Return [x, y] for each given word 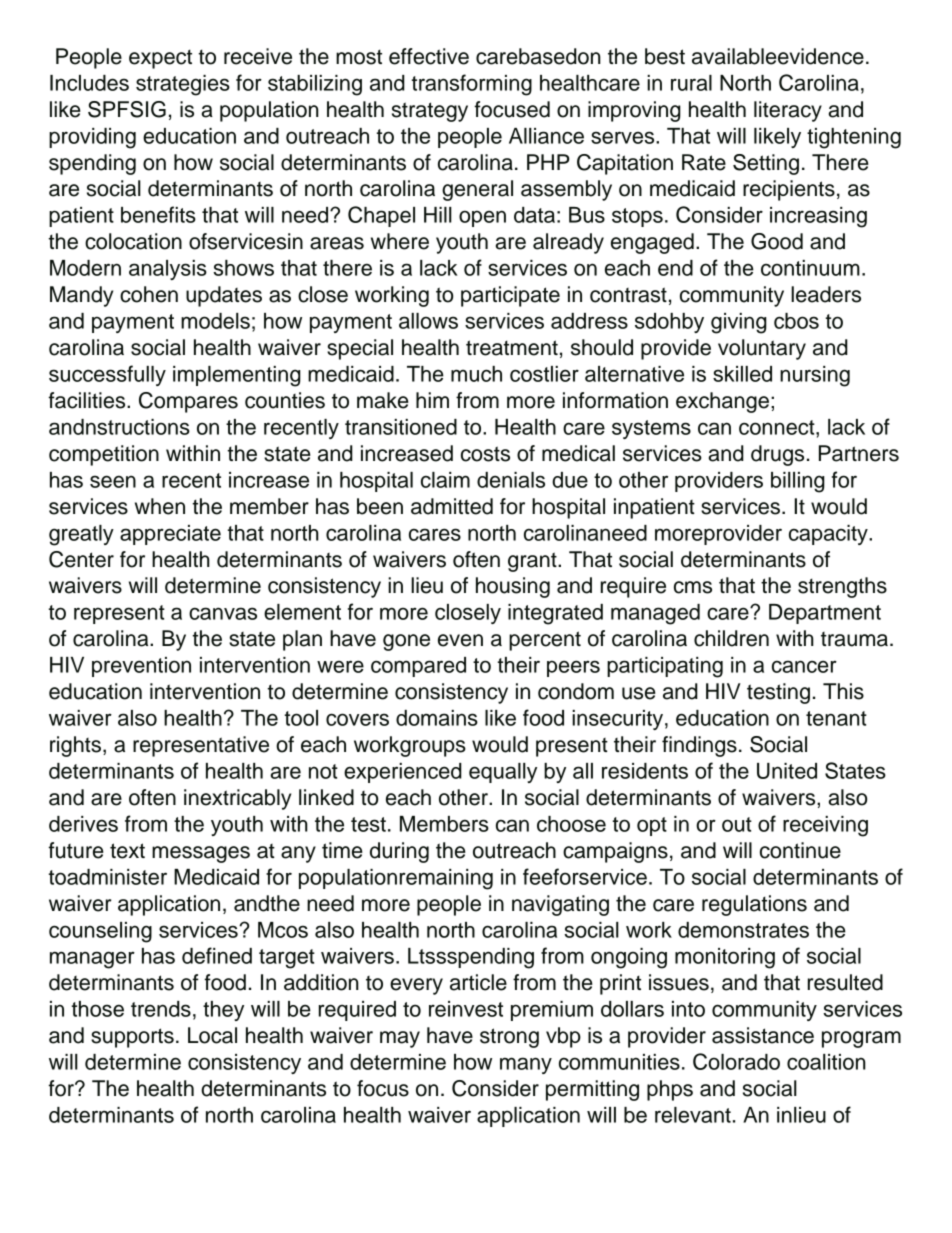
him [432, 400]
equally [503, 773]
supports [132, 1038]
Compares [188, 402]
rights [75, 746]
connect [778, 427]
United [787, 771]
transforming [471, 85]
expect [160, 59]
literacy [788, 111]
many [526, 1065]
